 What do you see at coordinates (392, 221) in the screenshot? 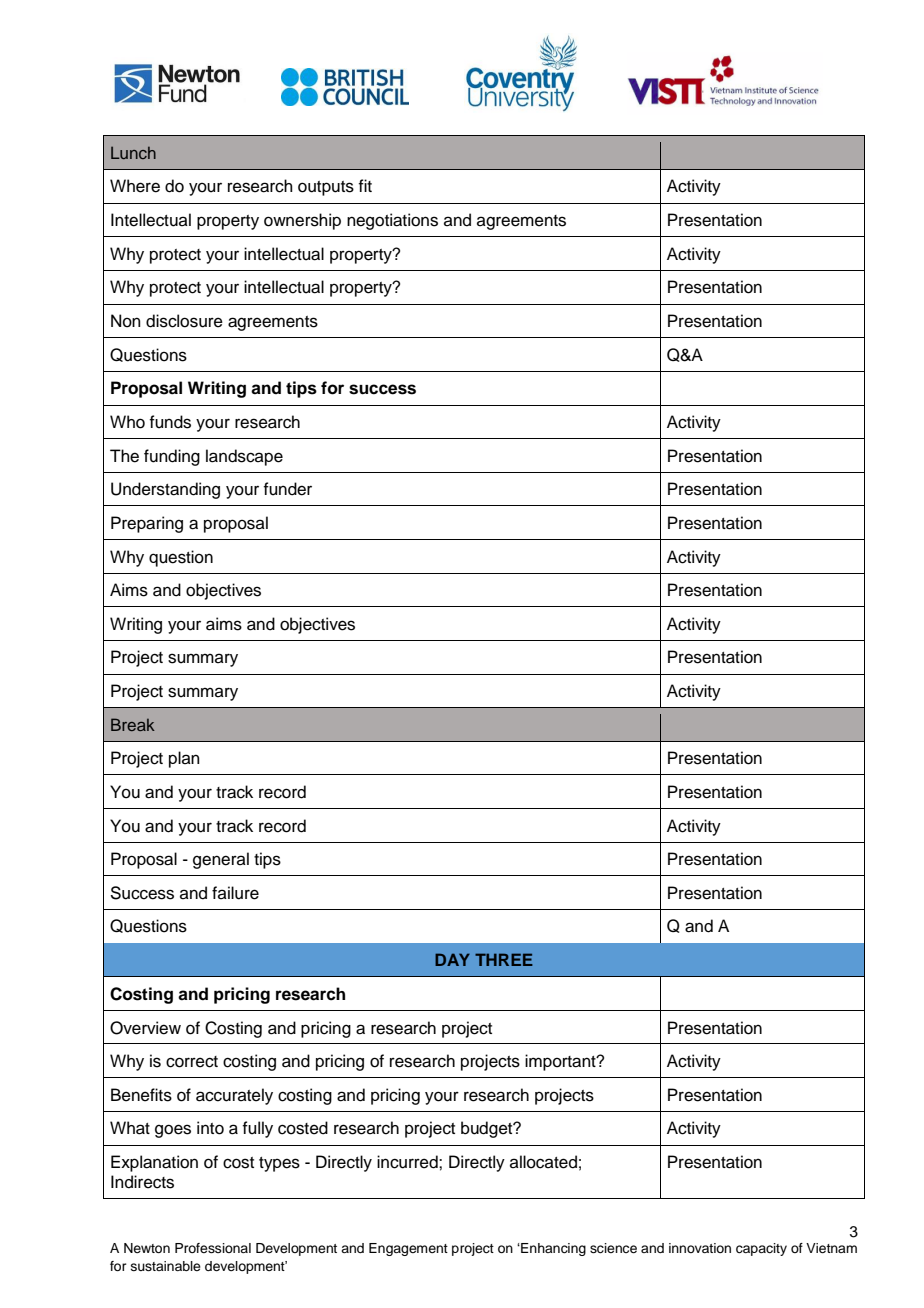
I see `negotiations` at bounding box center [392, 221].
